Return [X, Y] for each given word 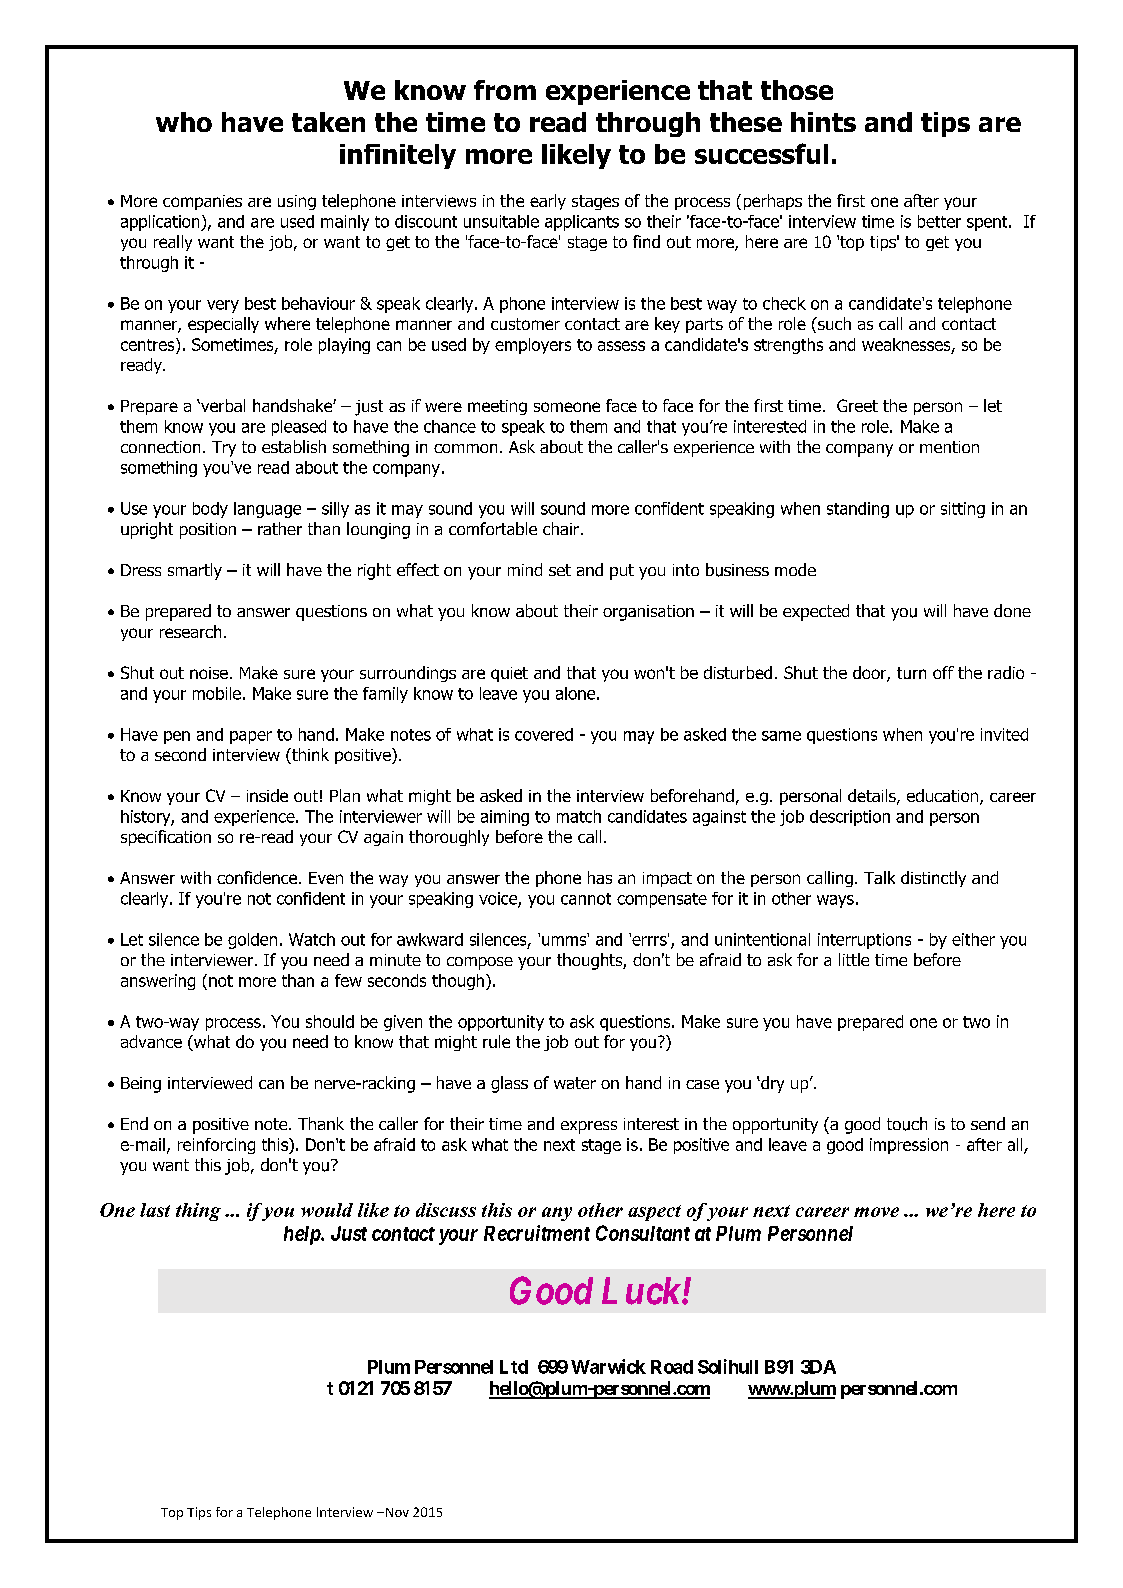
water [575, 1083]
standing [858, 510]
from [505, 90]
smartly [195, 571]
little [854, 959]
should [330, 1021]
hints [823, 122]
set [560, 570]
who [184, 122]
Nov [396, 1512]
